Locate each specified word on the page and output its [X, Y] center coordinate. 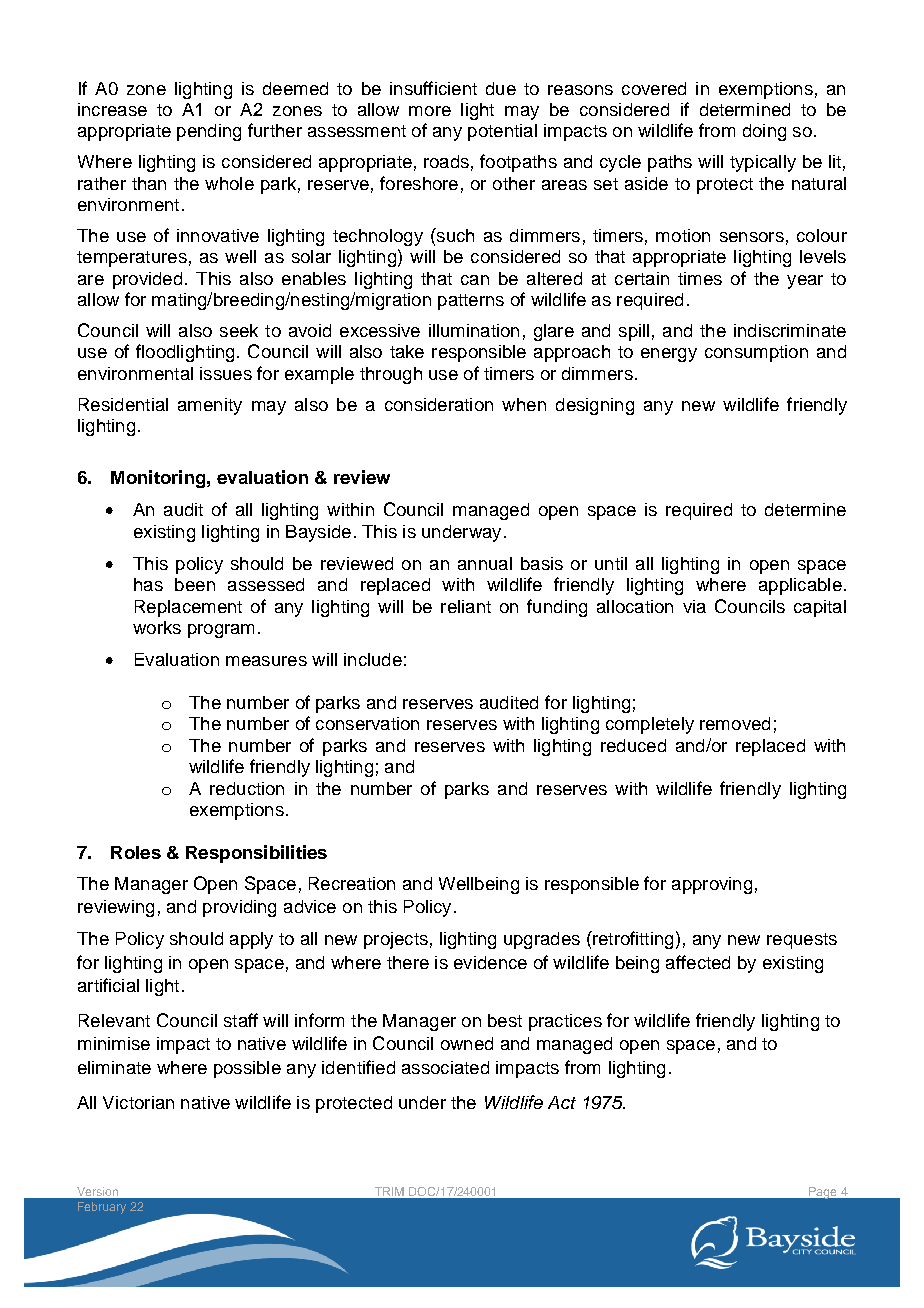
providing [239, 908]
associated [445, 1067]
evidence [490, 962]
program [221, 631]
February [102, 1208]
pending [209, 132]
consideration [439, 404]
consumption [756, 353]
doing [764, 132]
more [430, 111]
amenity [210, 406]
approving [712, 885]
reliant [466, 606]
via [694, 606]
